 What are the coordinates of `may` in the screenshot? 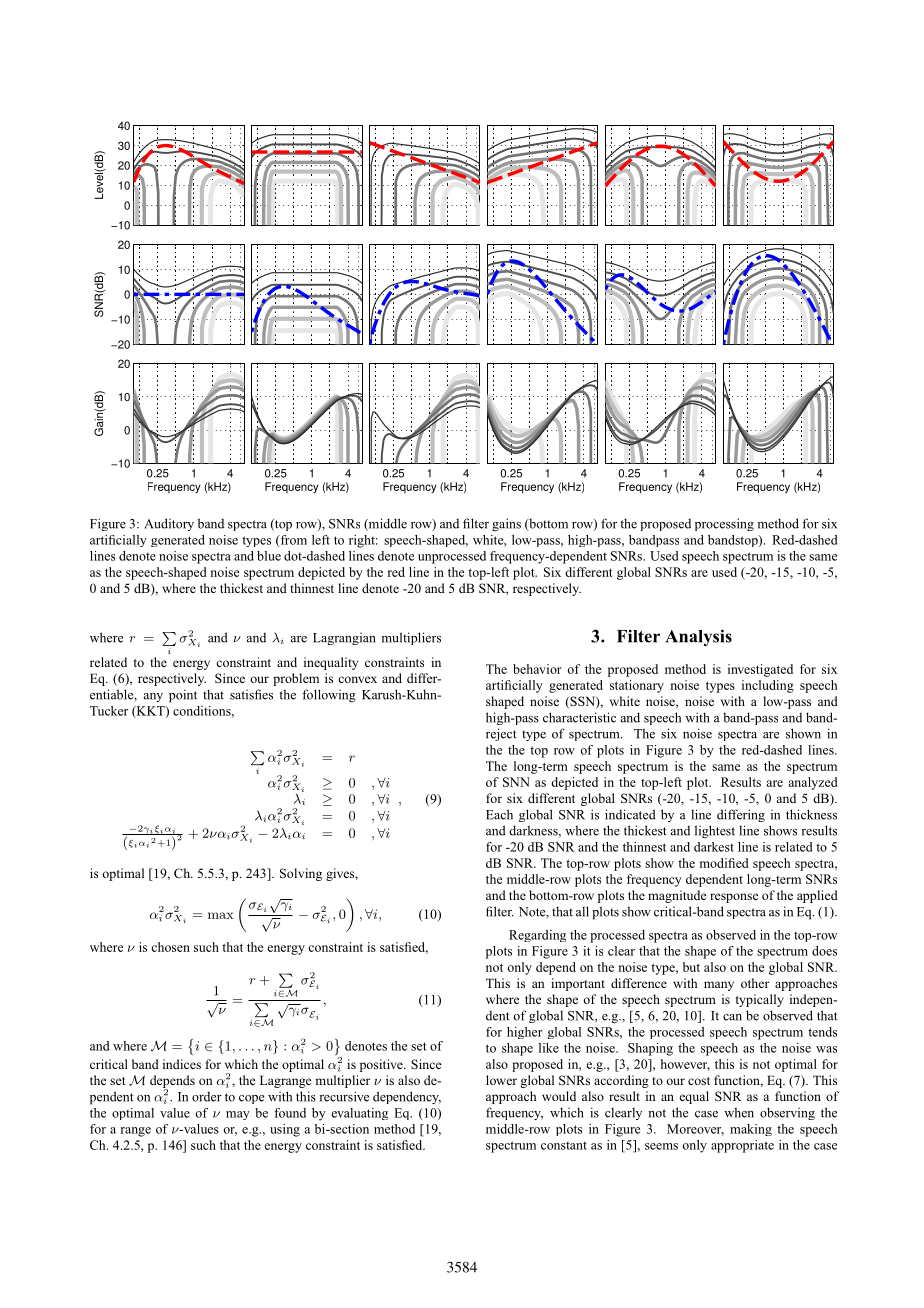 It's located at (238, 1115).
